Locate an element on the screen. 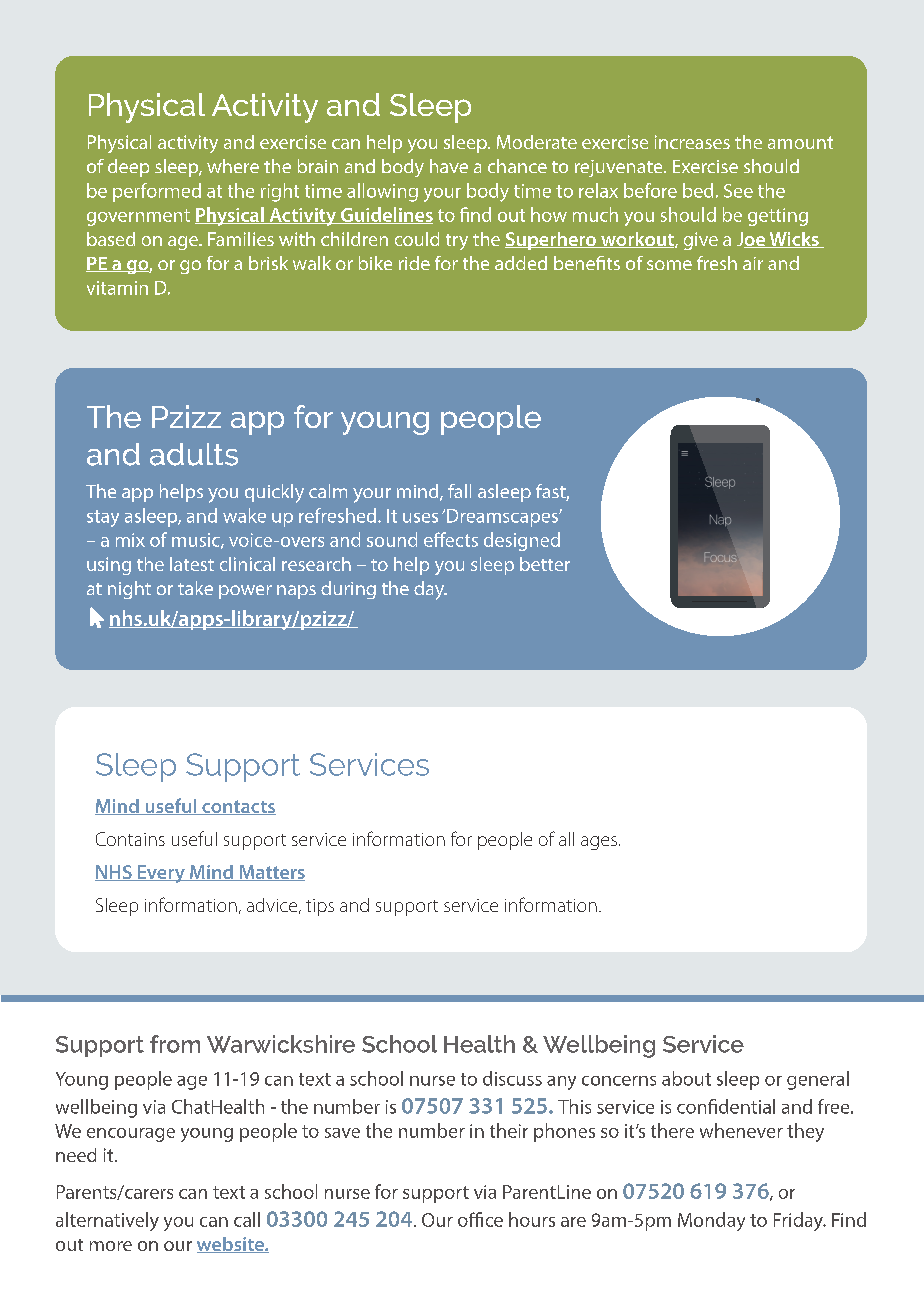 The image size is (924, 1308). have is located at coordinates (449, 166).
